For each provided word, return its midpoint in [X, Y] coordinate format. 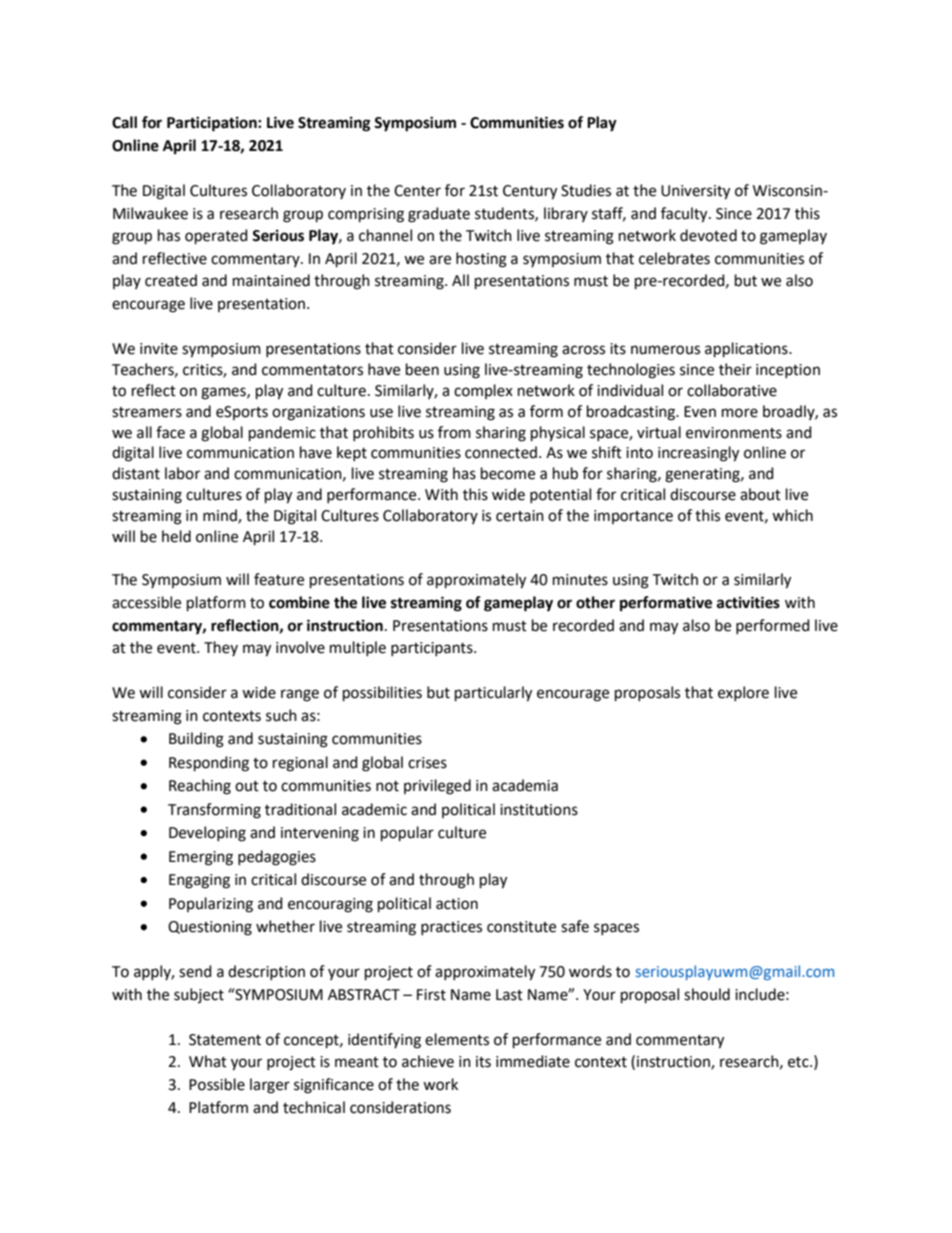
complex [483, 391]
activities [748, 602]
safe [575, 926]
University [695, 192]
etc [799, 1062]
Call [124, 122]
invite [159, 349]
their [735, 369]
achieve [428, 1061]
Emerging [201, 858]
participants [433, 649]
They [221, 648]
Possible [217, 1084]
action [457, 904]
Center [417, 191]
